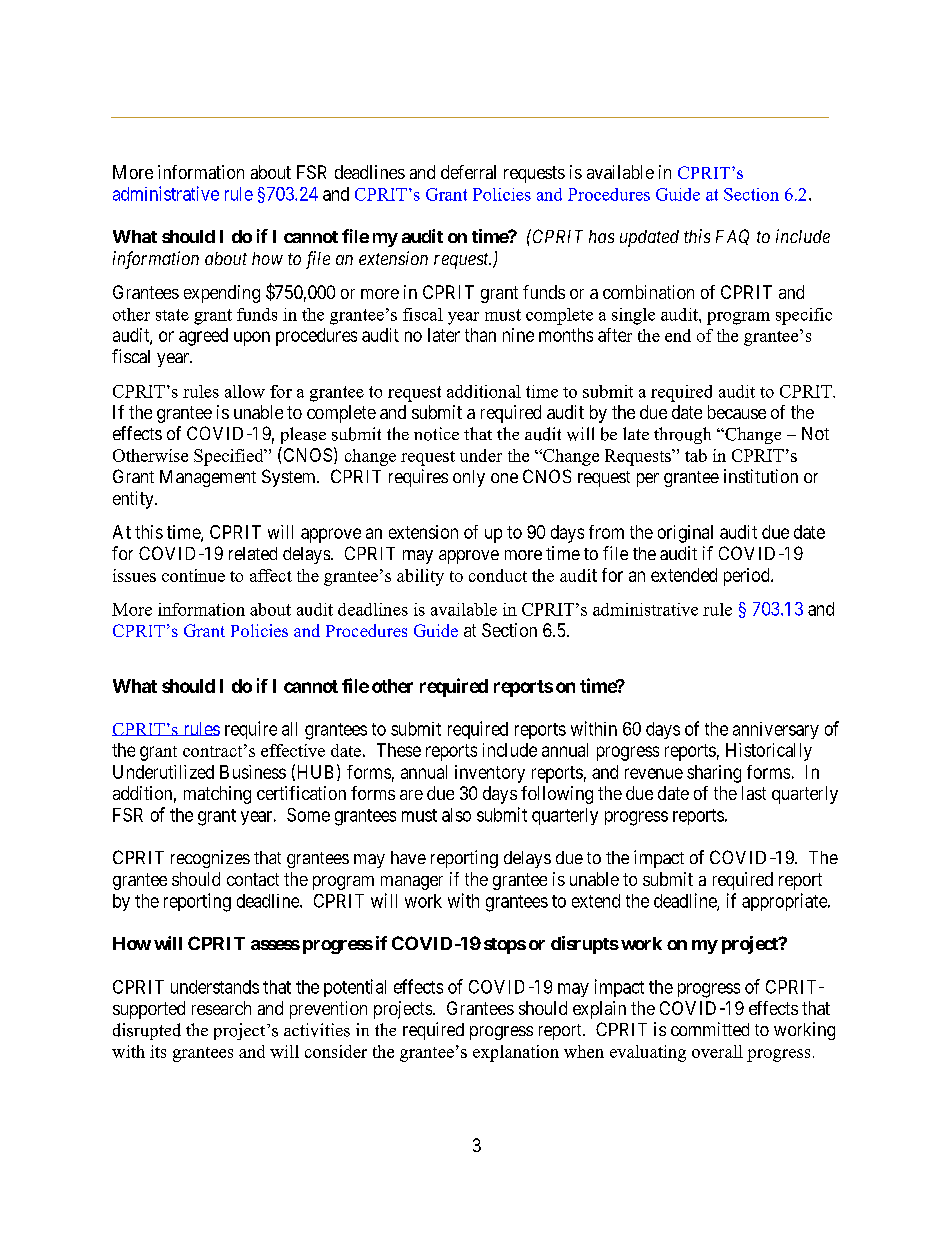 Image resolution: width=952 pixels, height=1233 pixels. Describe the element at coordinates (490, 774) in the document. I see `inventory` at that location.
